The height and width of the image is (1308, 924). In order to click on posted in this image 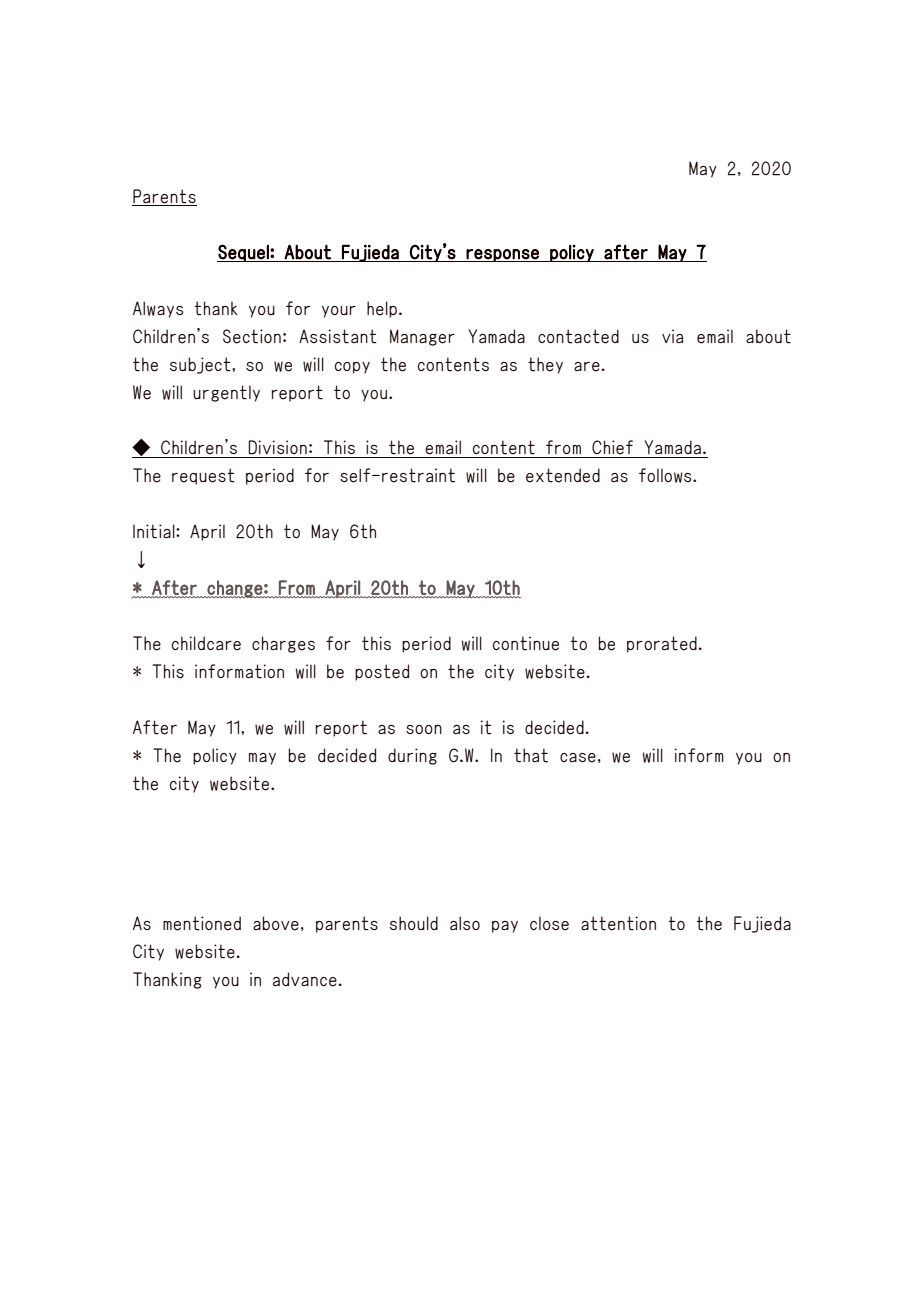, I will do `click(382, 672)`.
